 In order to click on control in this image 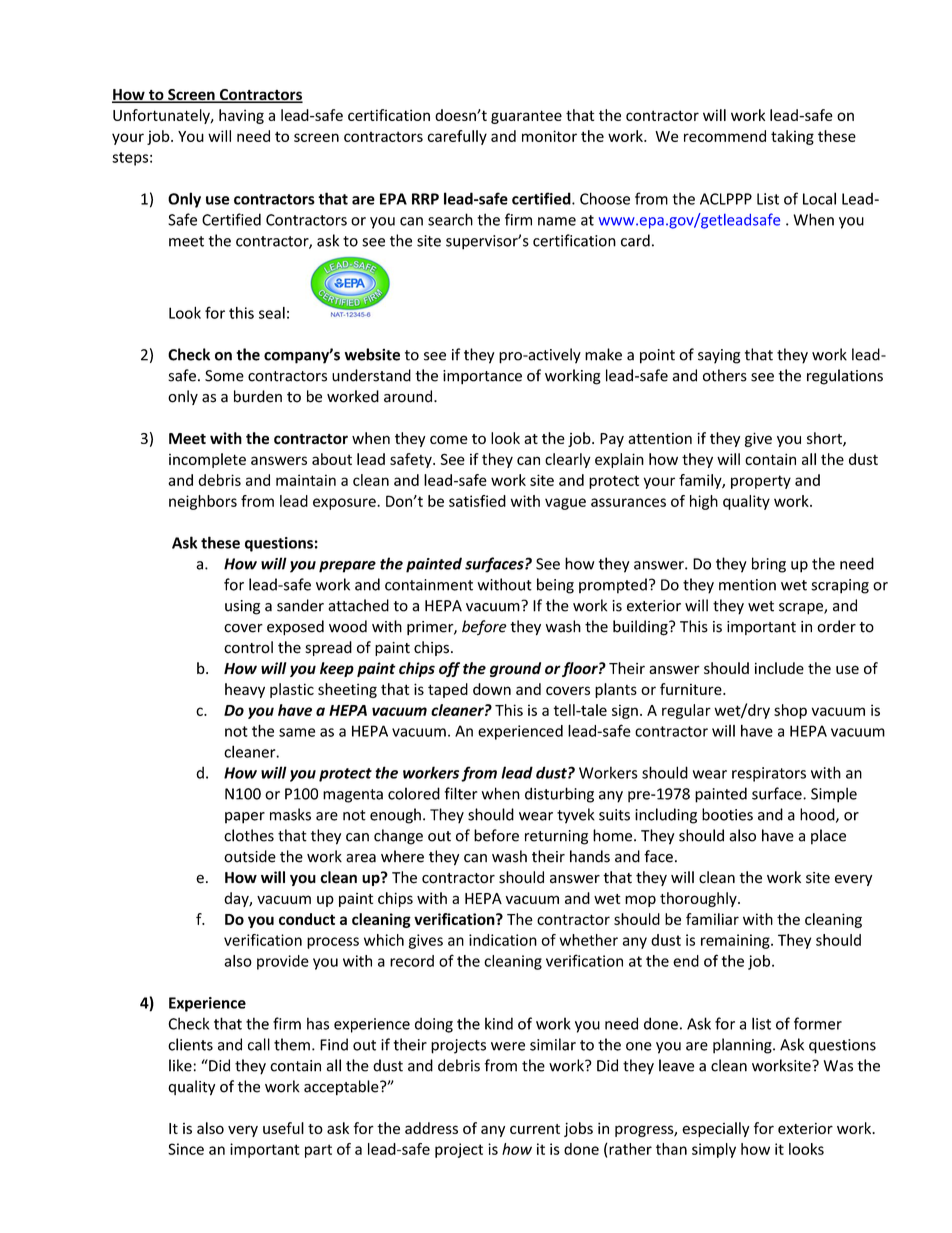, I will do `click(248, 647)`.
